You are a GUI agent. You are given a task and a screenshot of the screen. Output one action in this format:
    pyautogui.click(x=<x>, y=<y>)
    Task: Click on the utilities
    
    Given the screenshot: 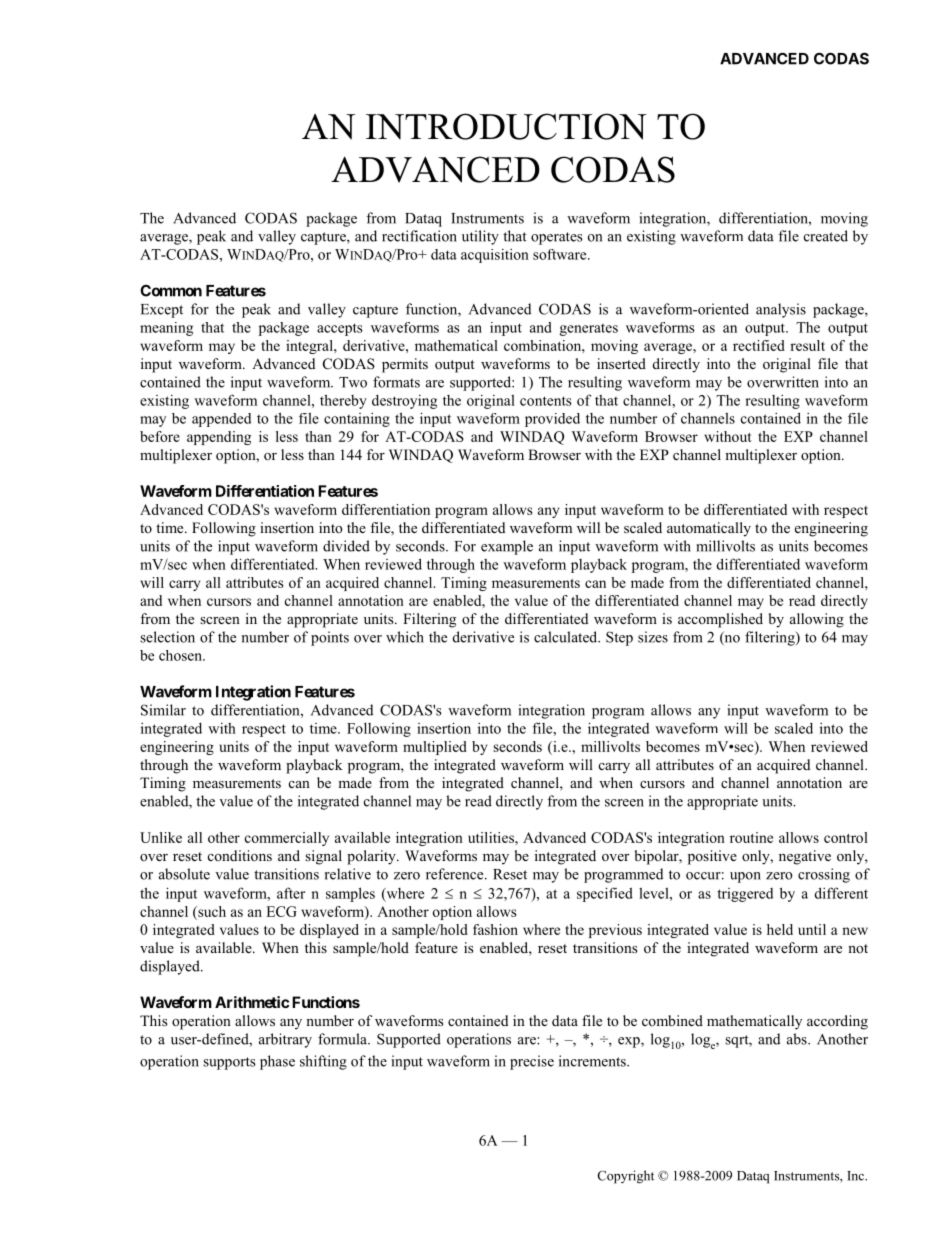 What is the action you would take?
    pyautogui.click(x=492, y=837)
